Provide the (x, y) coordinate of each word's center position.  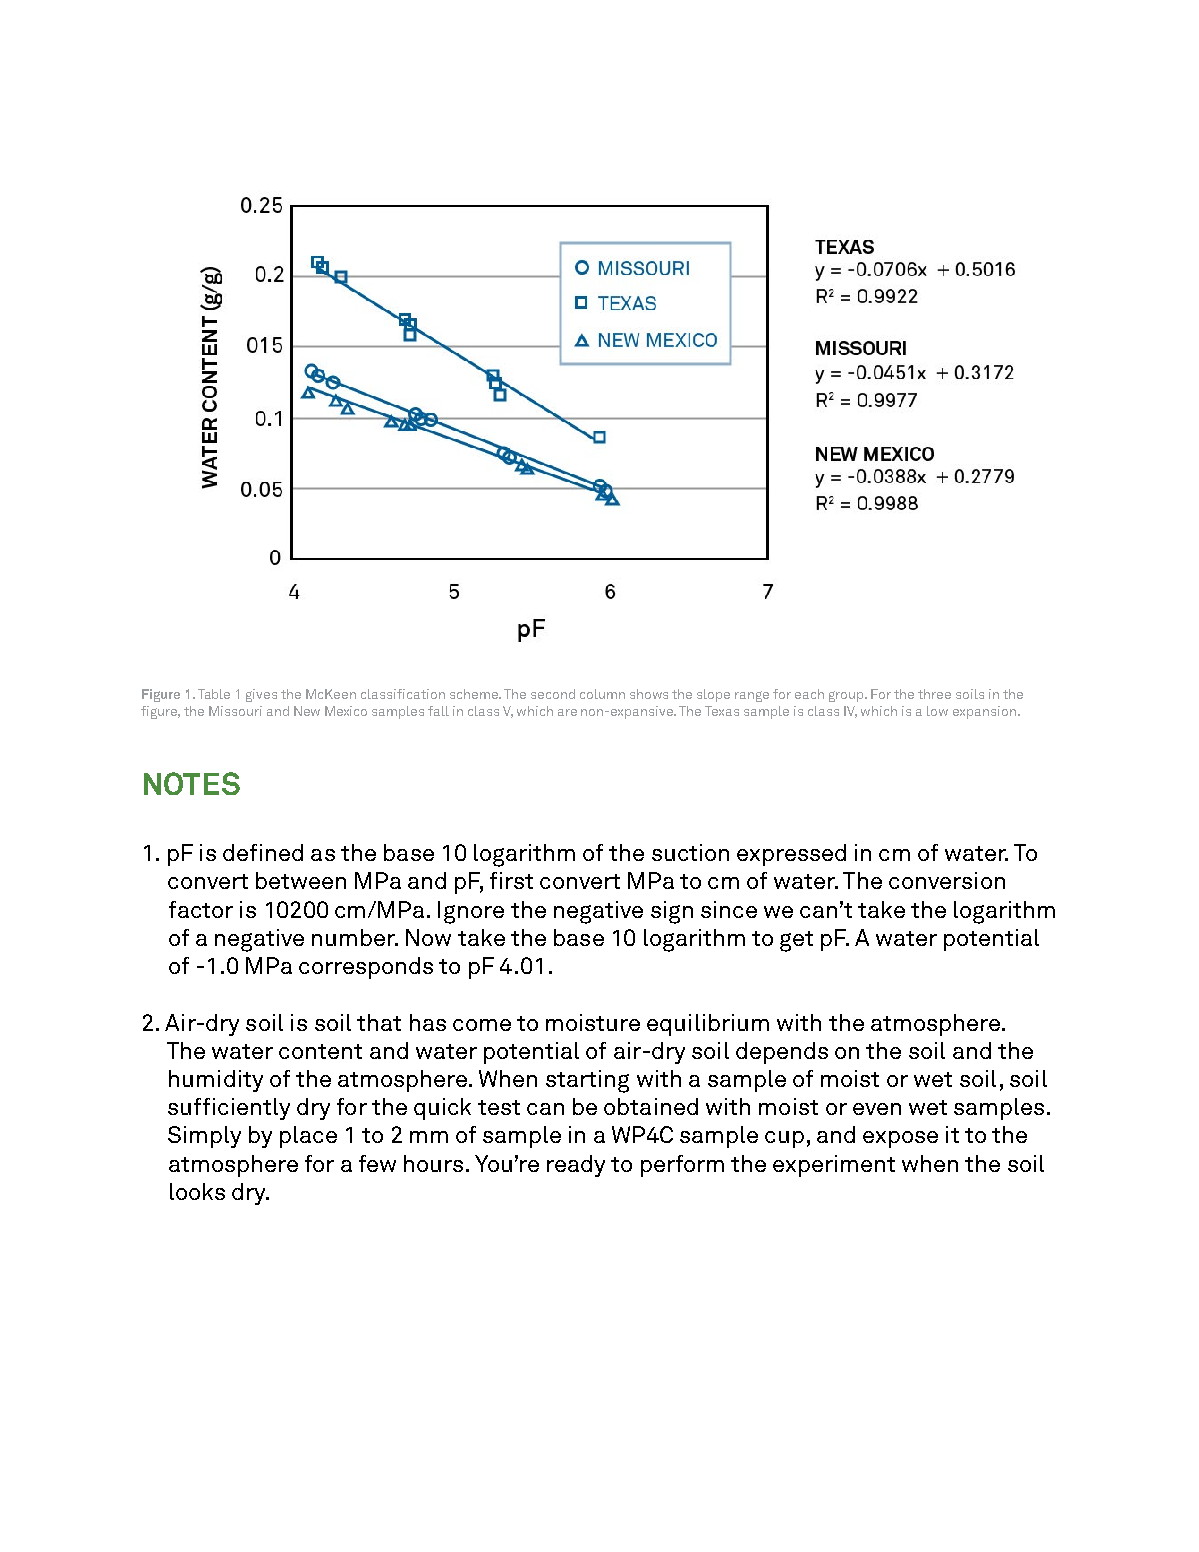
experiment (834, 1166)
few (377, 1163)
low (937, 711)
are (567, 712)
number (354, 937)
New (307, 711)
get (796, 941)
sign (672, 912)
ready (576, 1166)
